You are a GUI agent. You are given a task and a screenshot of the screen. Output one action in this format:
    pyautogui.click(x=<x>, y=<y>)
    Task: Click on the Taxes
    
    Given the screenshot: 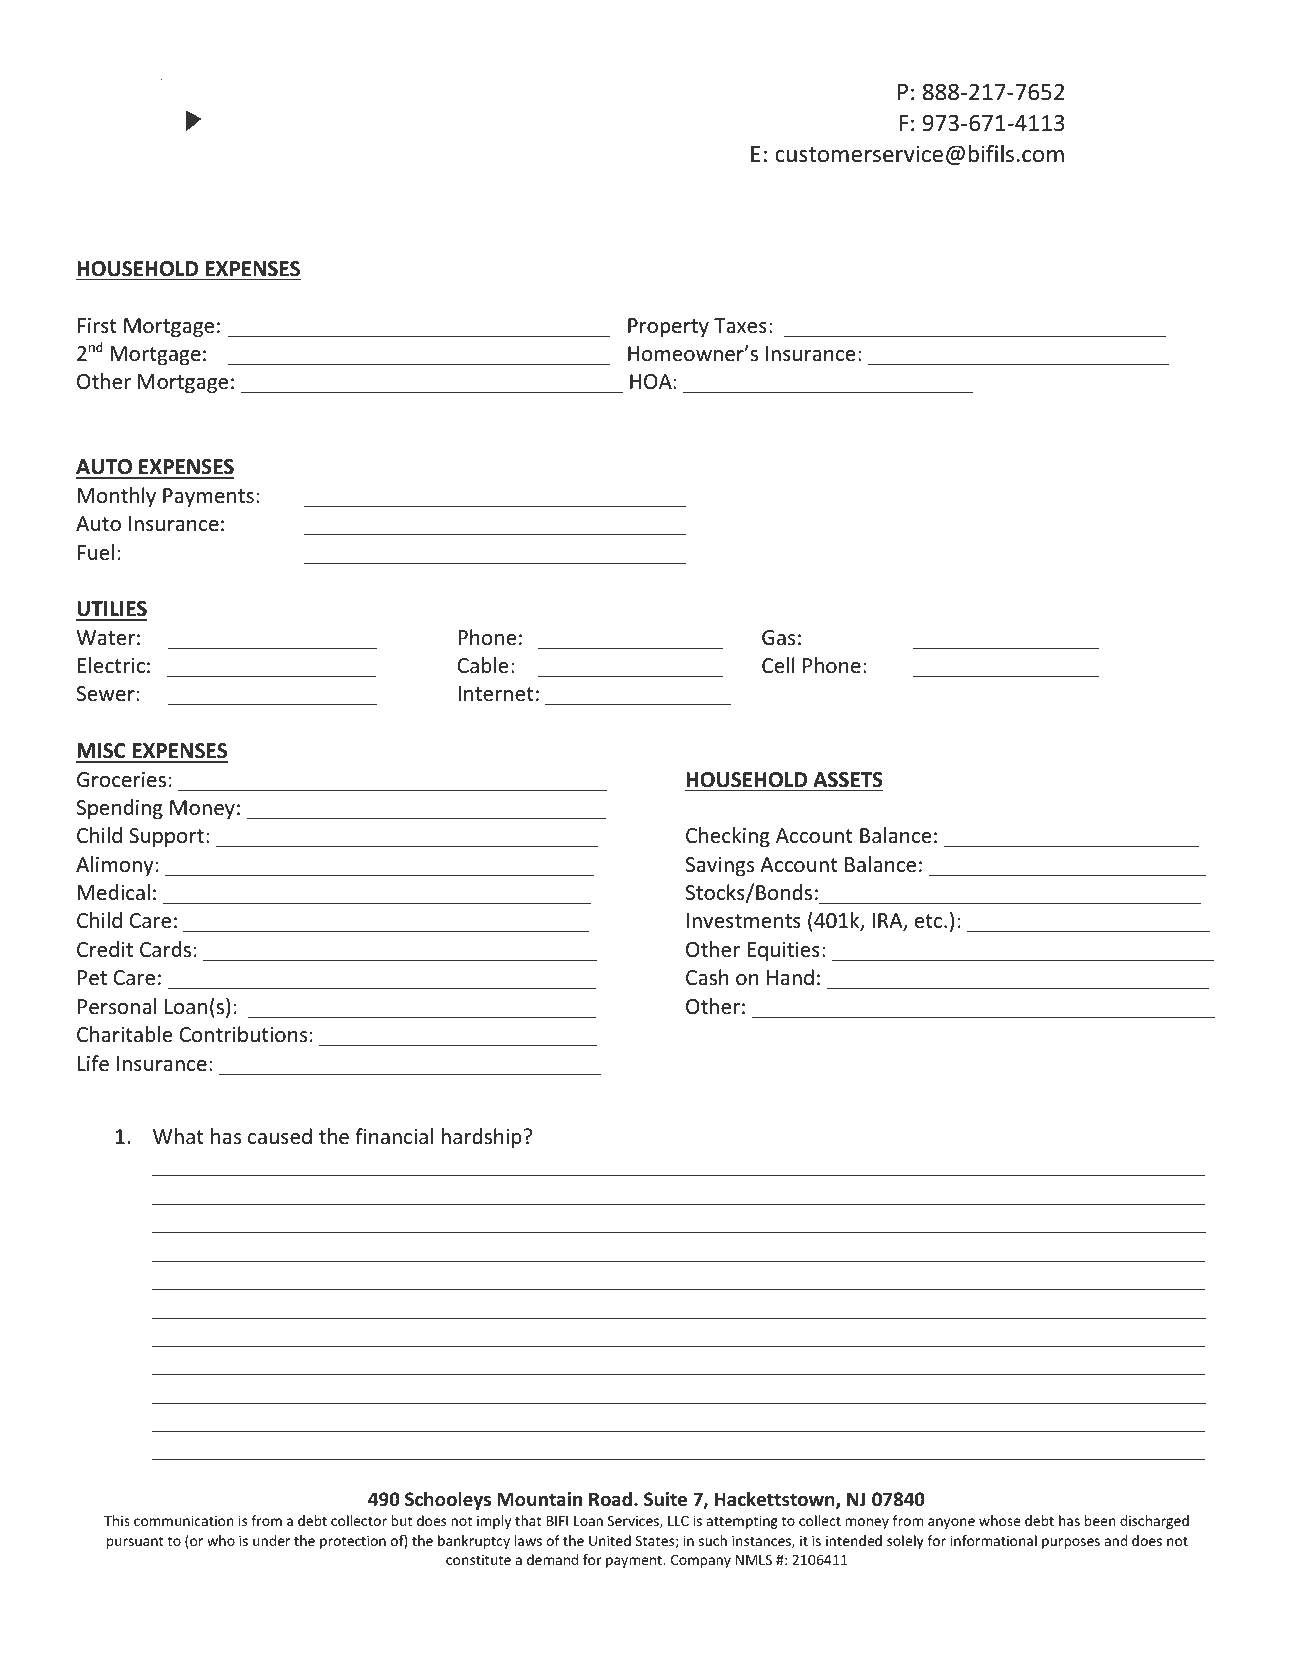 What is the action you would take?
    pyautogui.click(x=740, y=326)
